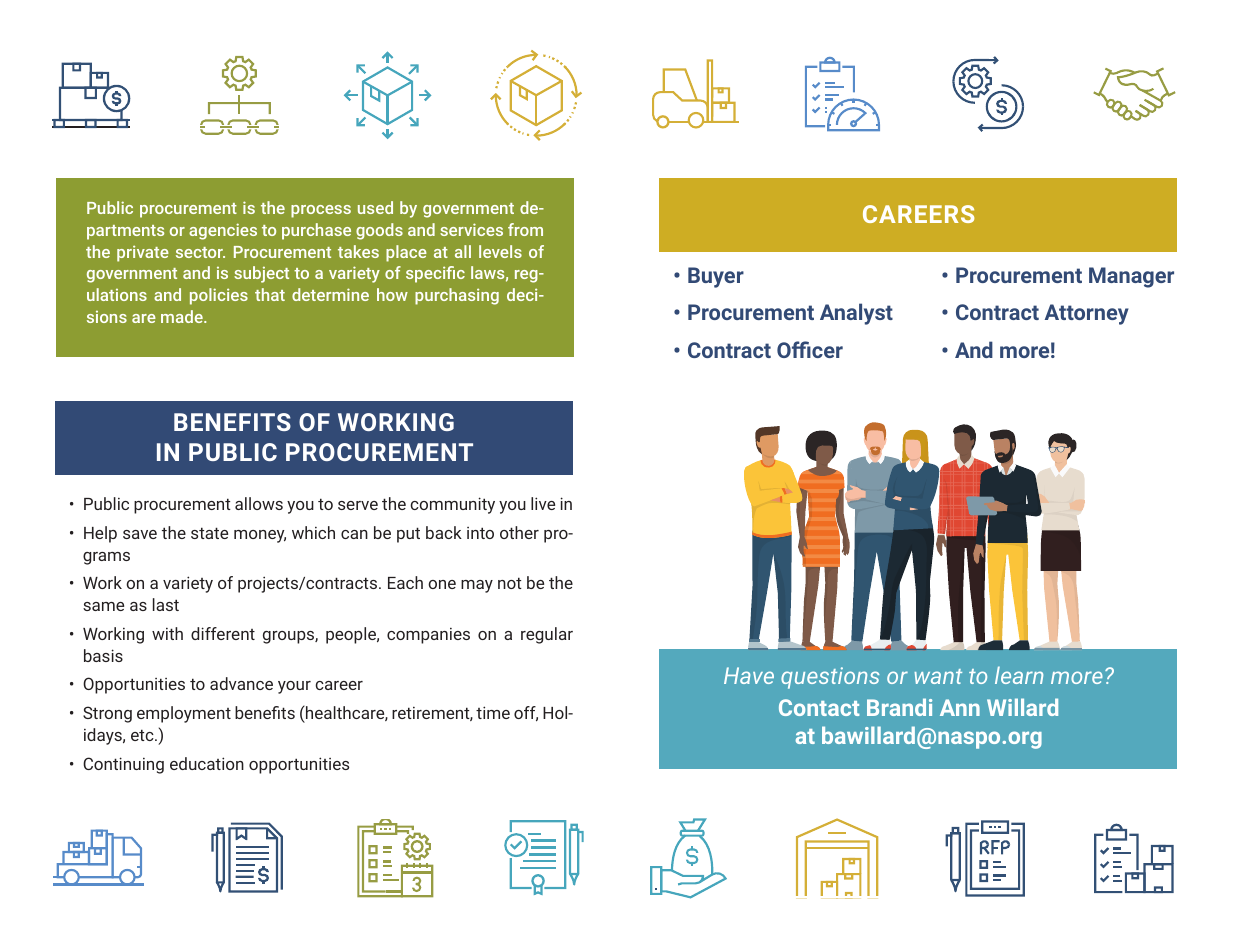 The height and width of the document is (952, 1233). Describe the element at coordinates (525, 229) in the document. I see `from` at that location.
